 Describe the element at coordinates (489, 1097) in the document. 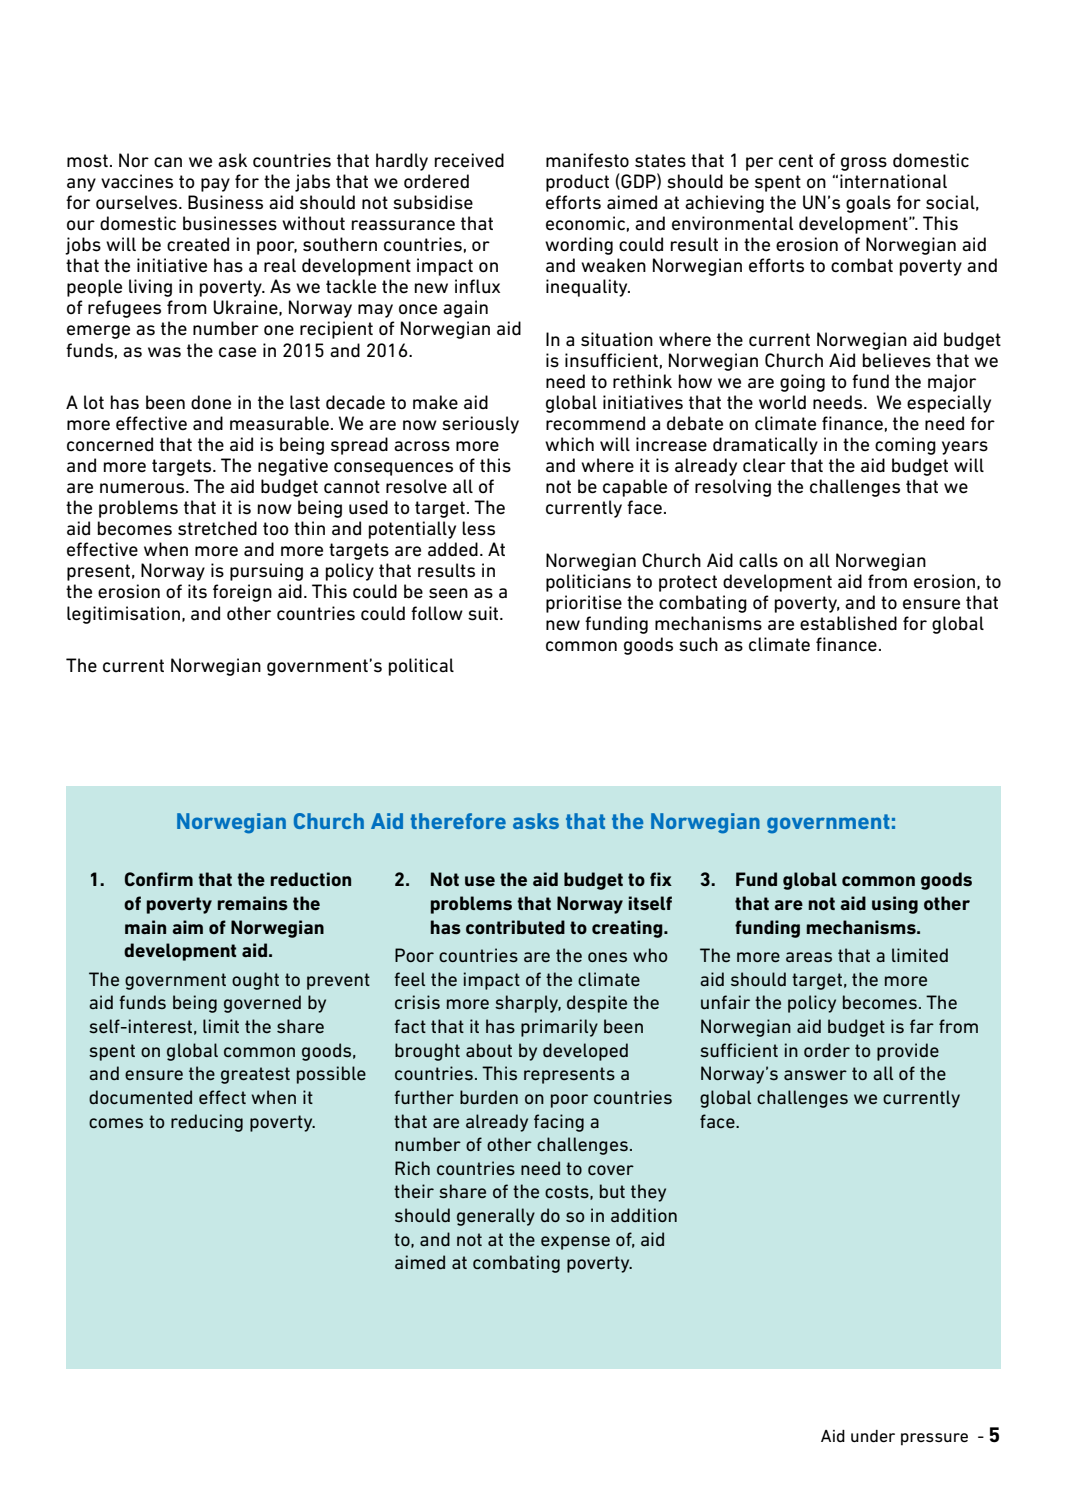

I see `burden` at that location.
